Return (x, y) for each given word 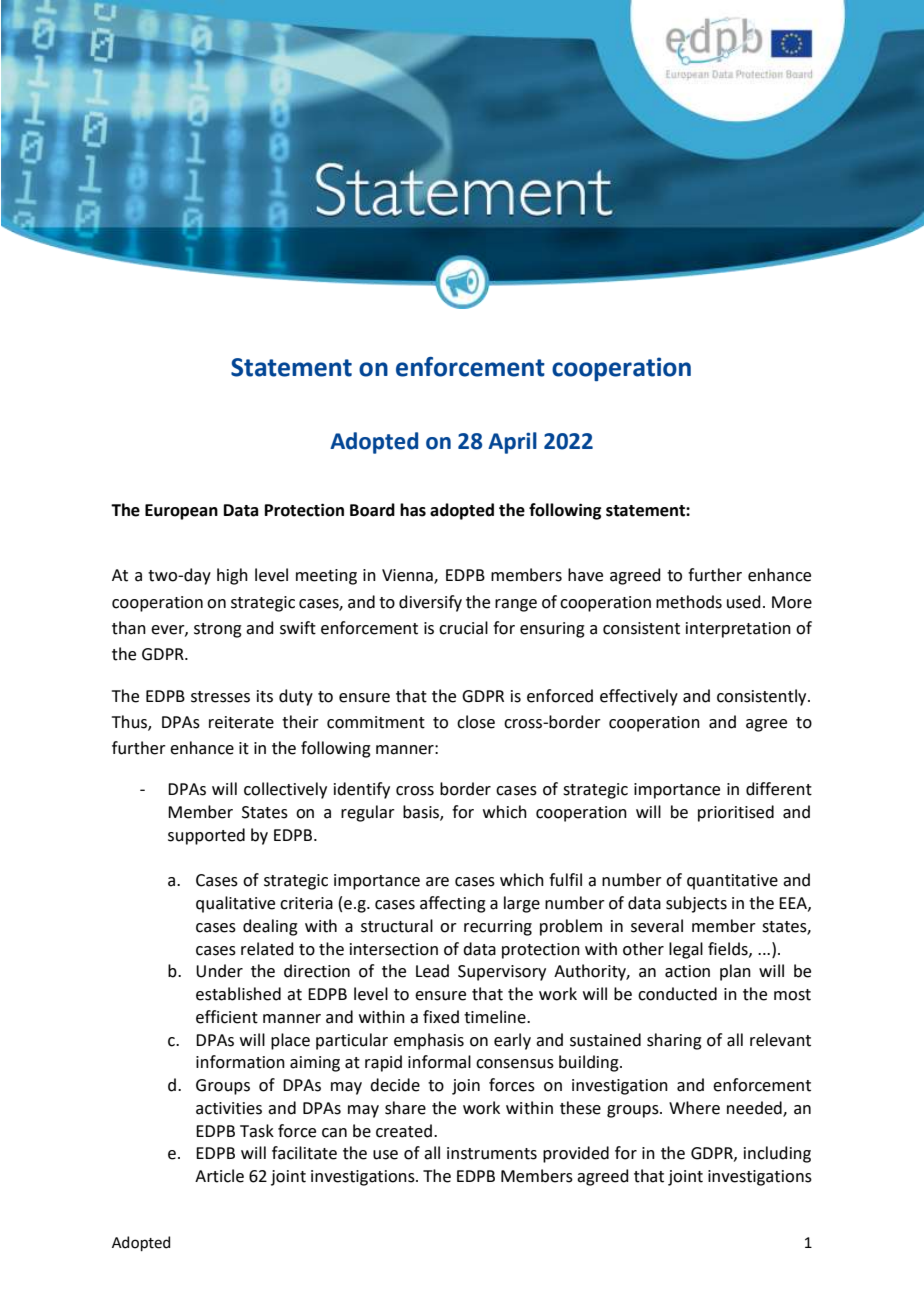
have (585, 575)
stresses (220, 697)
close (476, 722)
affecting (453, 904)
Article (219, 1176)
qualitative (235, 904)
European (181, 512)
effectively (639, 697)
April (512, 443)
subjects (696, 904)
